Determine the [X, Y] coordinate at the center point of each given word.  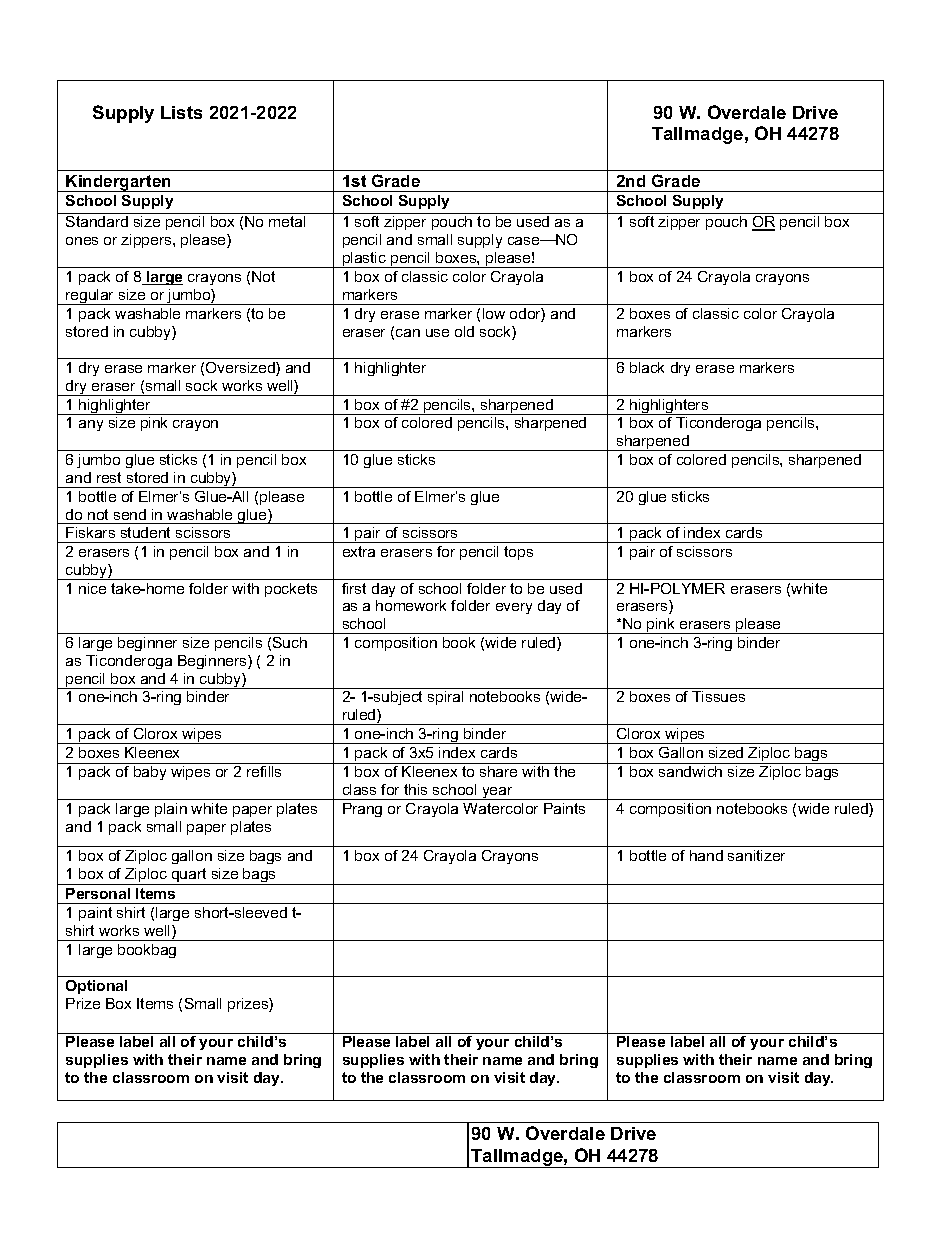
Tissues [718, 696]
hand [706, 855]
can [408, 333]
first [354, 588]
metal [287, 221]
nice [92, 588]
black [647, 367]
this [415, 789]
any [91, 425]
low [494, 313]
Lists [181, 112]
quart [189, 876]
